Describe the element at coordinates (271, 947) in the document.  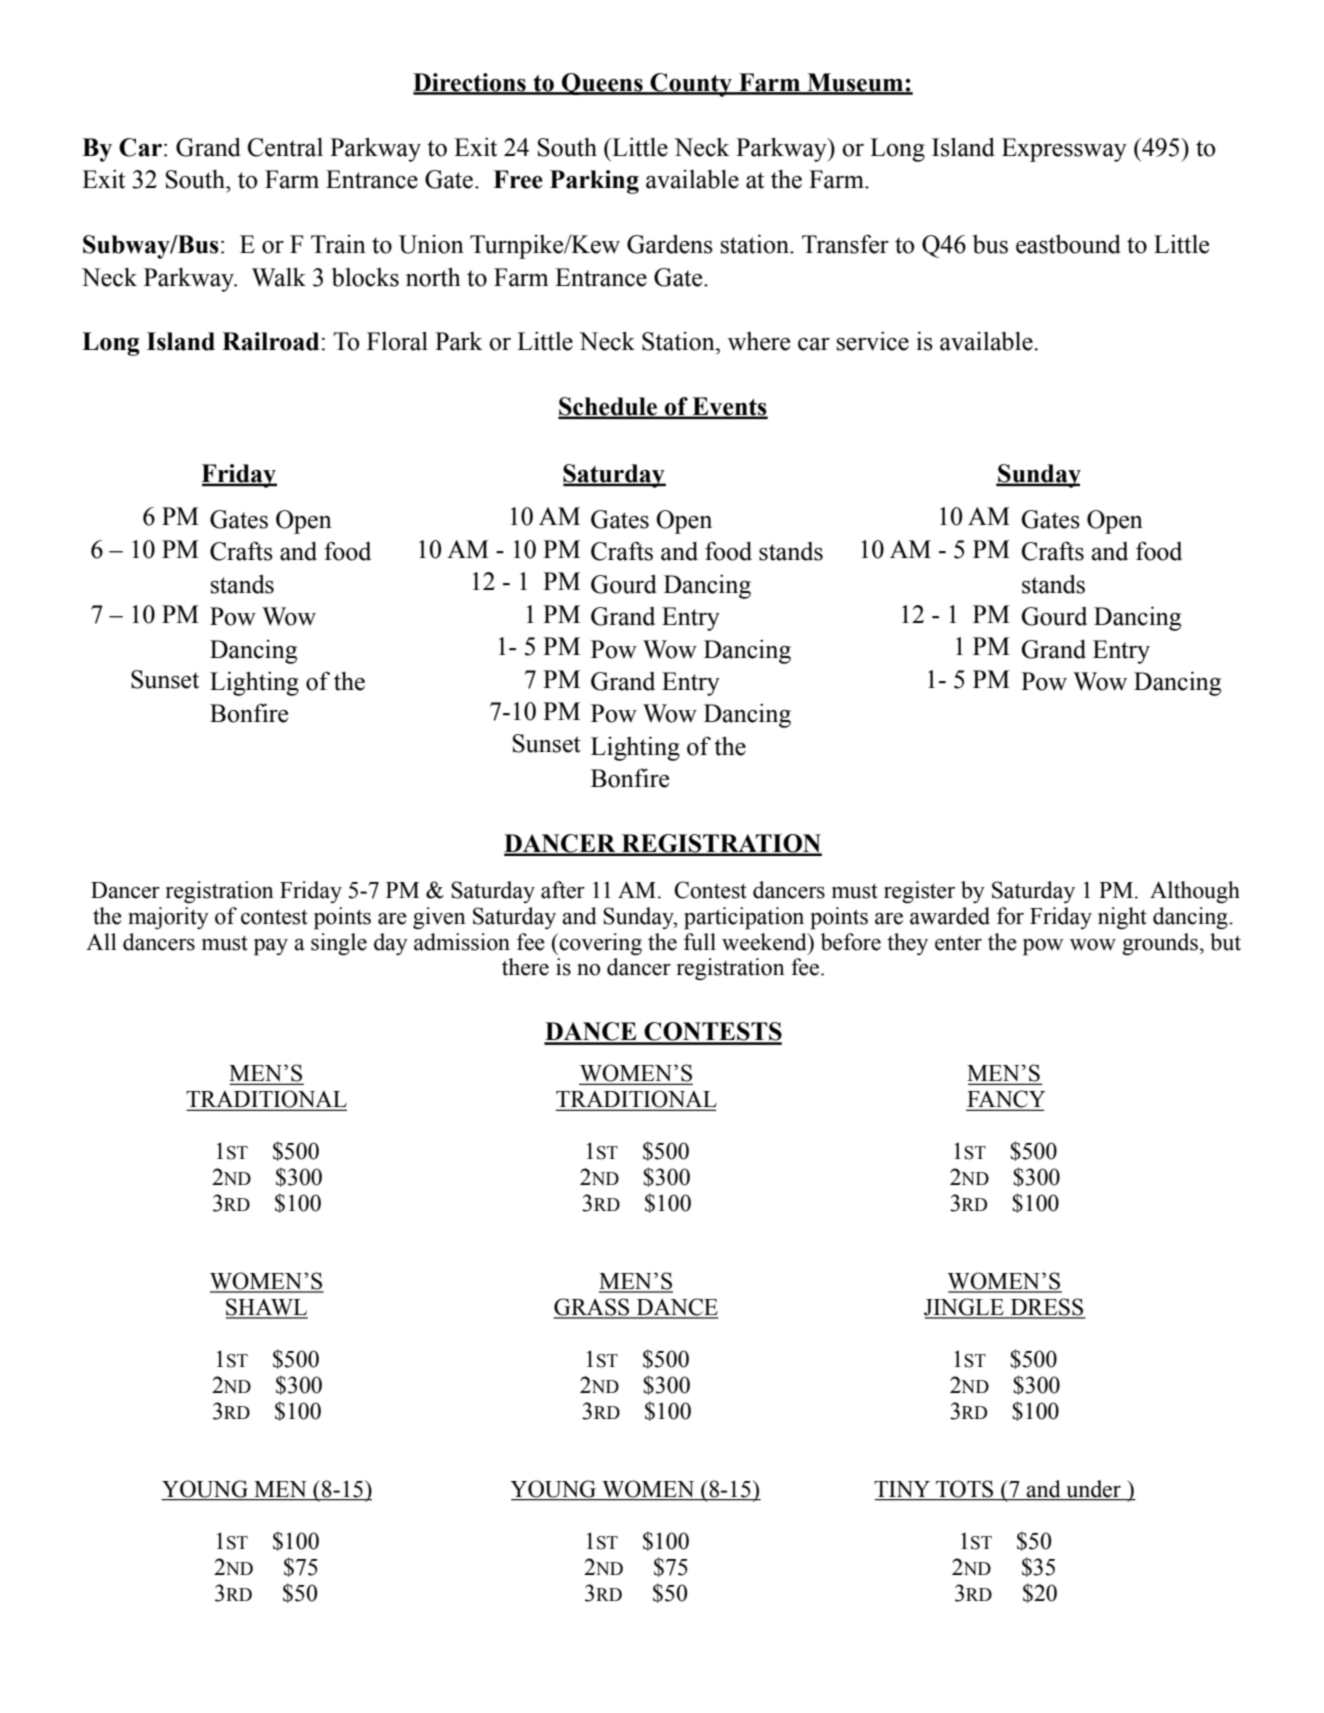
I see `pay` at that location.
